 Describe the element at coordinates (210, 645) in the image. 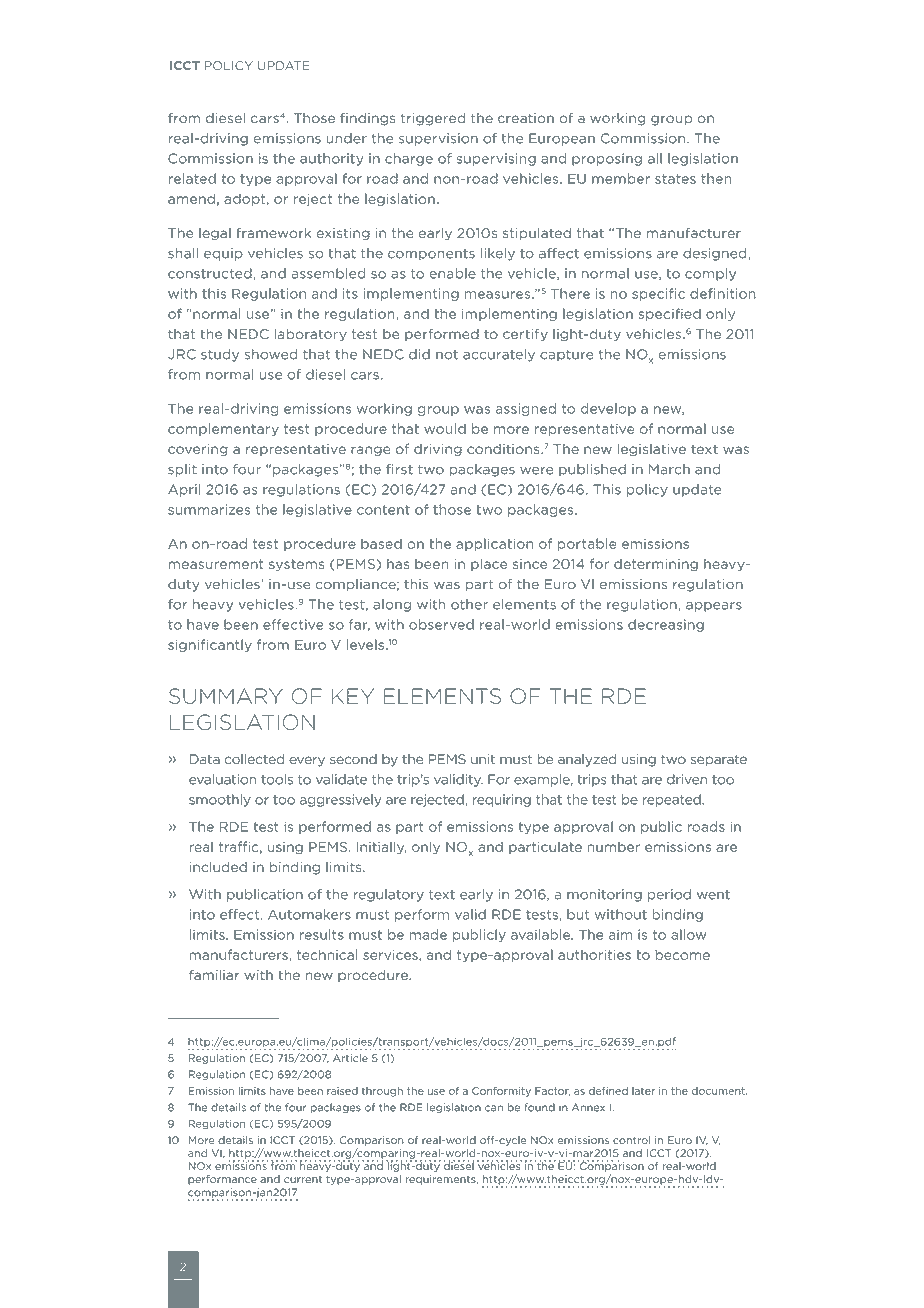

I see `significantly` at that location.
